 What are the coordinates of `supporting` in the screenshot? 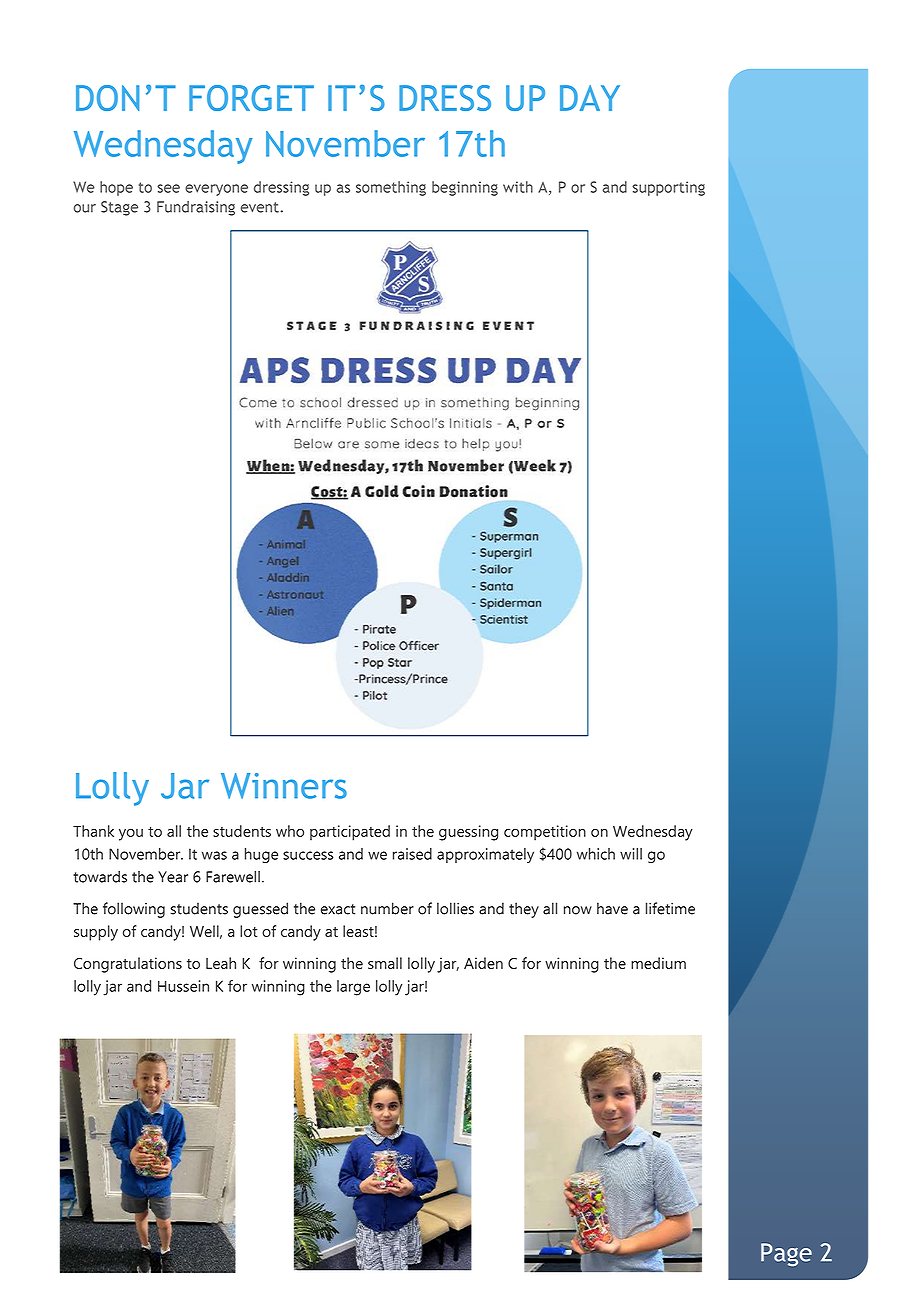 It's located at (668, 188).
